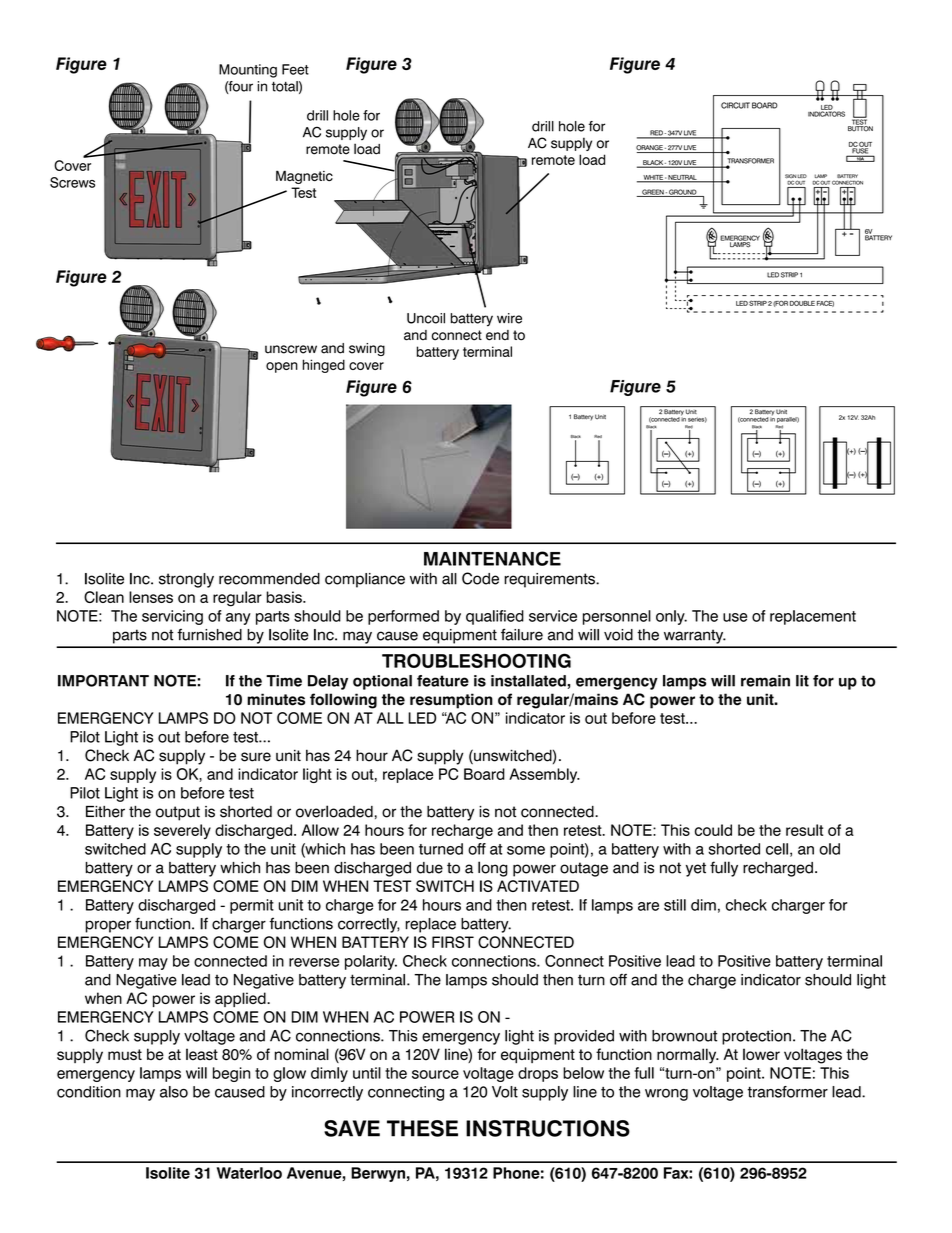  Describe the element at coordinates (174, 1092) in the screenshot. I see `also` at that location.
